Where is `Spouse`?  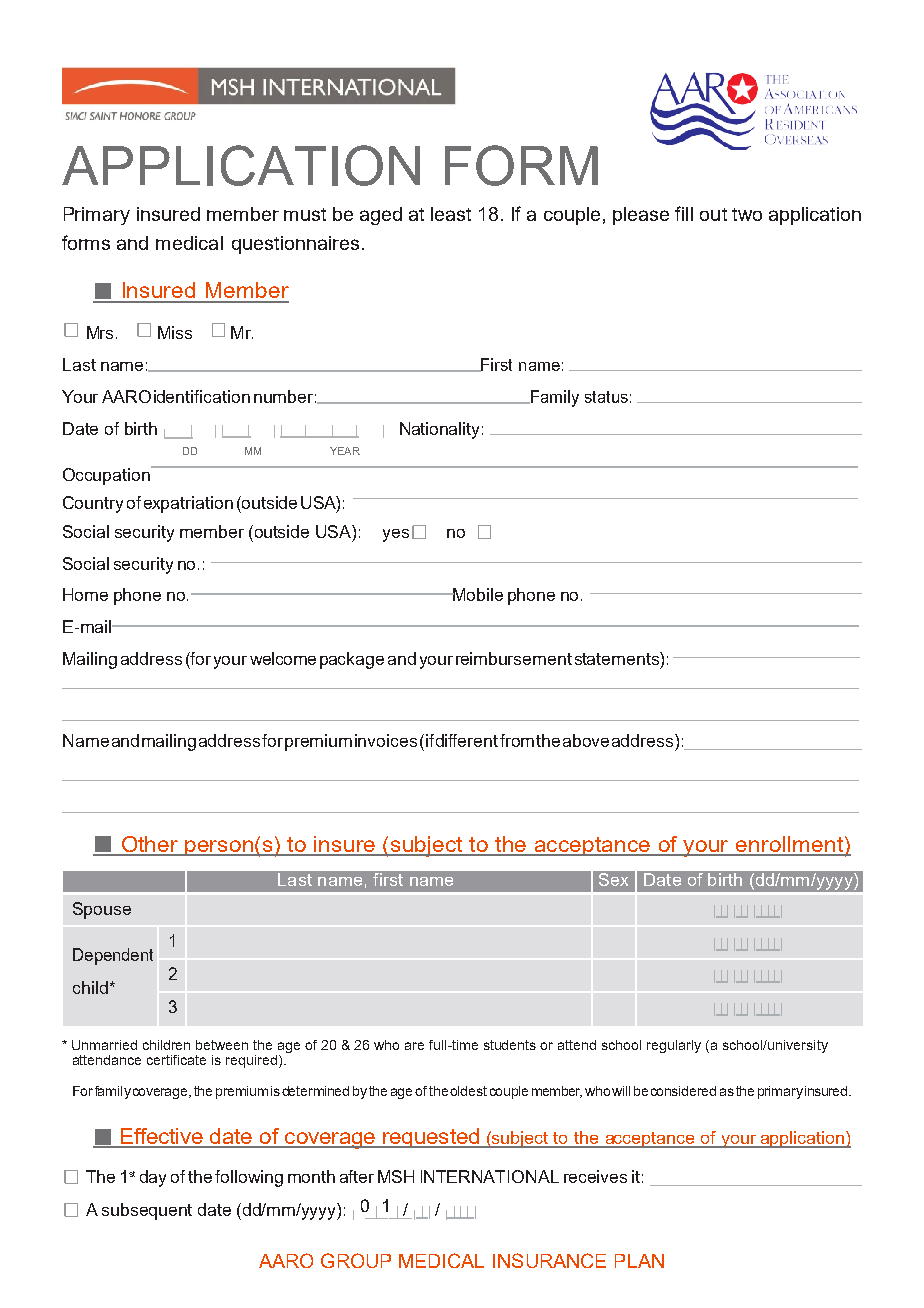
Spouse is located at coordinates (102, 910).
